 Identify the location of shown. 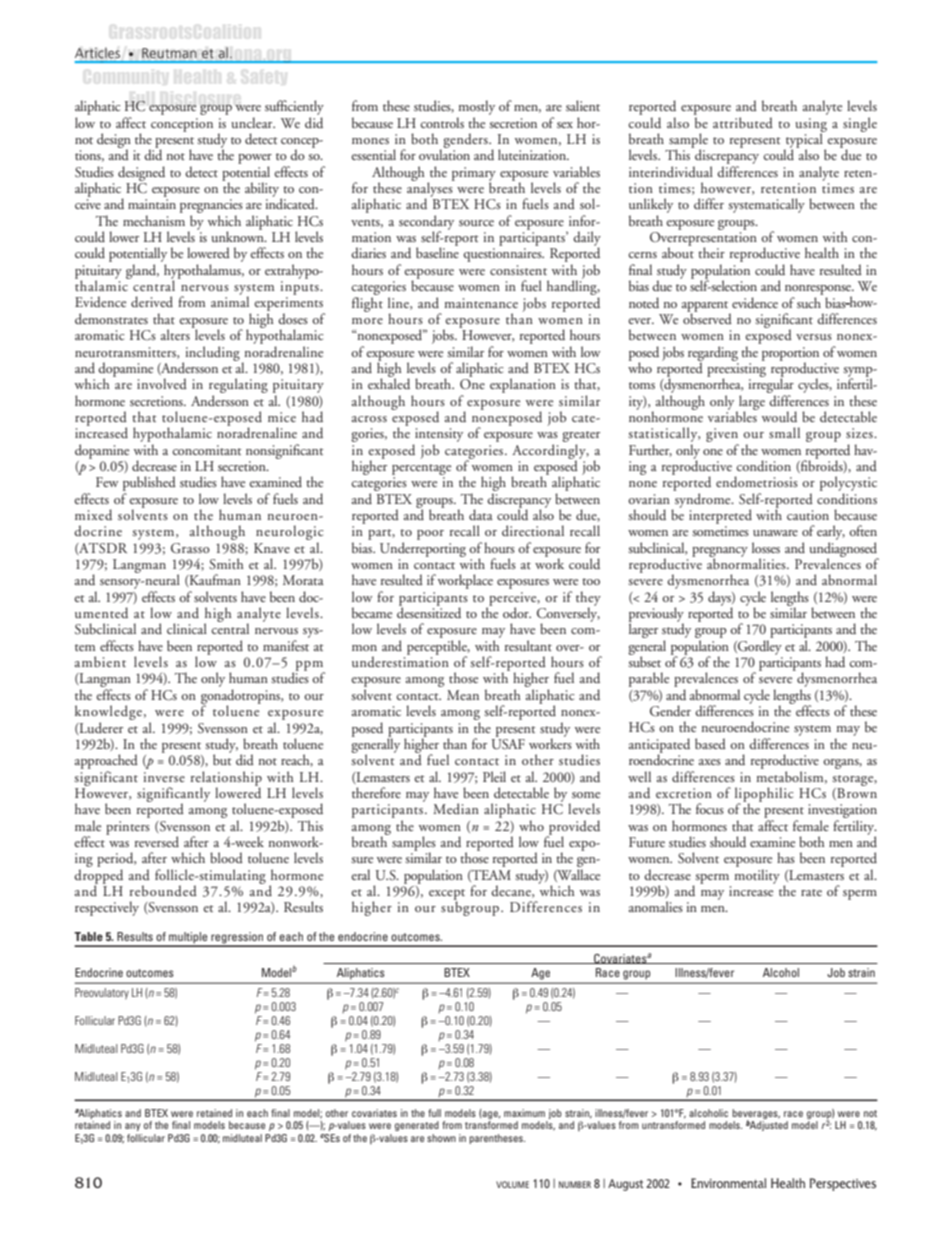
(441, 1138).
